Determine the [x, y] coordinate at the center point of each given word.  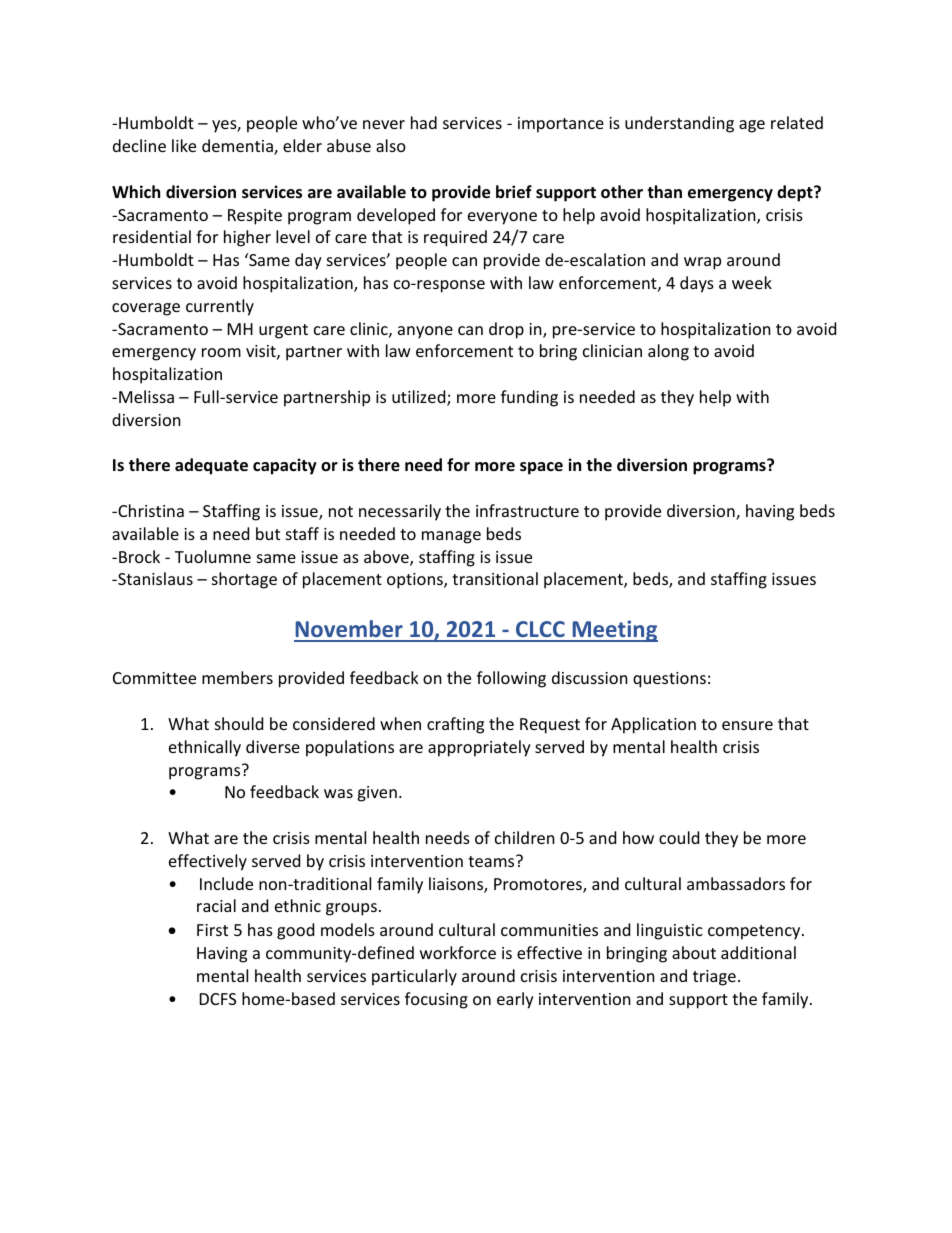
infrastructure [527, 510]
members [237, 677]
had [424, 122]
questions [669, 680]
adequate [211, 466]
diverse [273, 746]
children [525, 837]
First [212, 930]
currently [220, 307]
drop [506, 330]
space [541, 468]
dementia [238, 147]
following [511, 679]
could [679, 837]
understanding [679, 124]
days [697, 284]
